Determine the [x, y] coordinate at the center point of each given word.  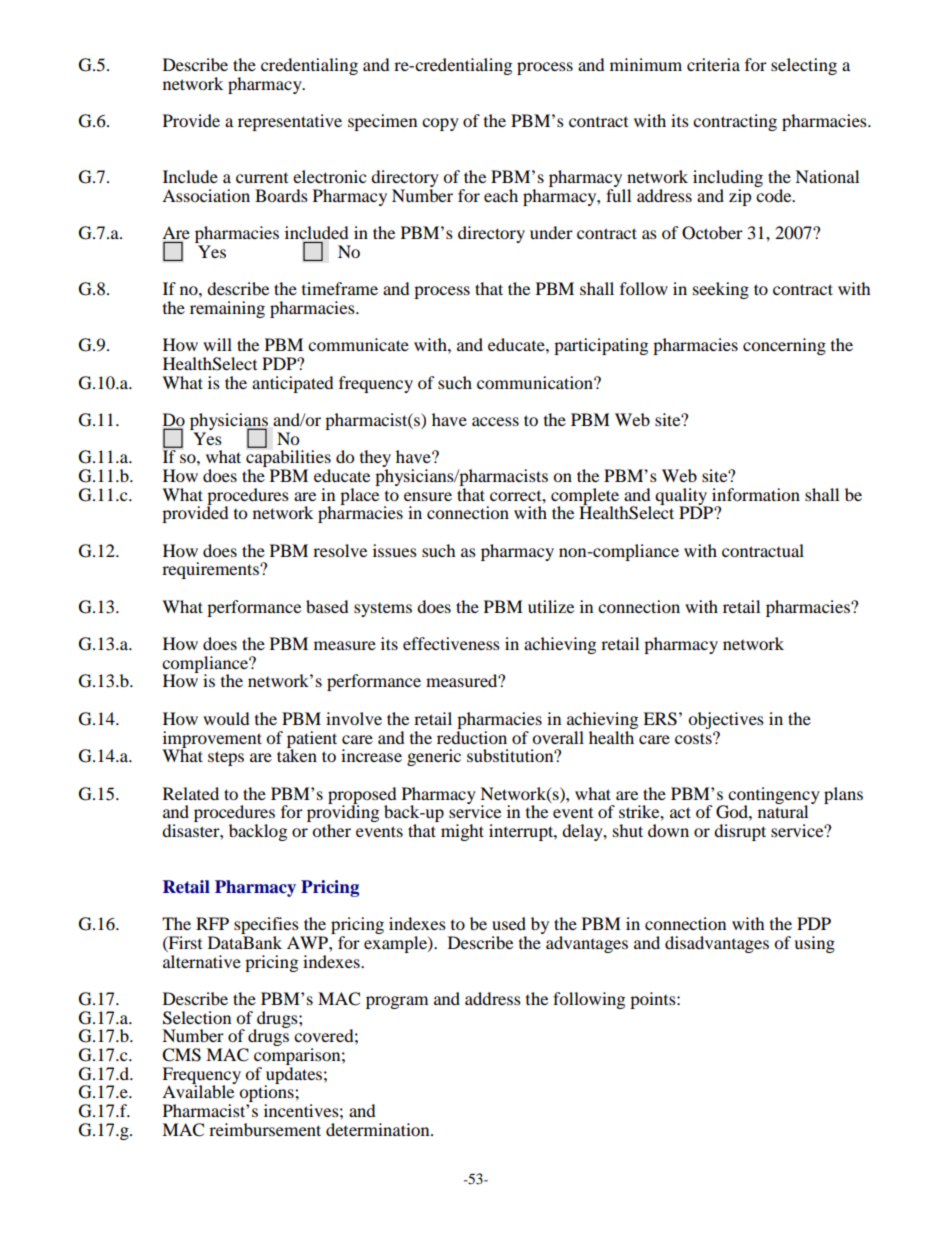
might [462, 832]
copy [440, 124]
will [217, 344]
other [331, 830]
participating [601, 346]
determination [379, 1129]
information [756, 494]
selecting [804, 66]
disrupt [740, 832]
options [267, 1094]
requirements [211, 570]
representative [290, 122]
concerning [784, 346]
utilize [551, 606]
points [654, 1000]
